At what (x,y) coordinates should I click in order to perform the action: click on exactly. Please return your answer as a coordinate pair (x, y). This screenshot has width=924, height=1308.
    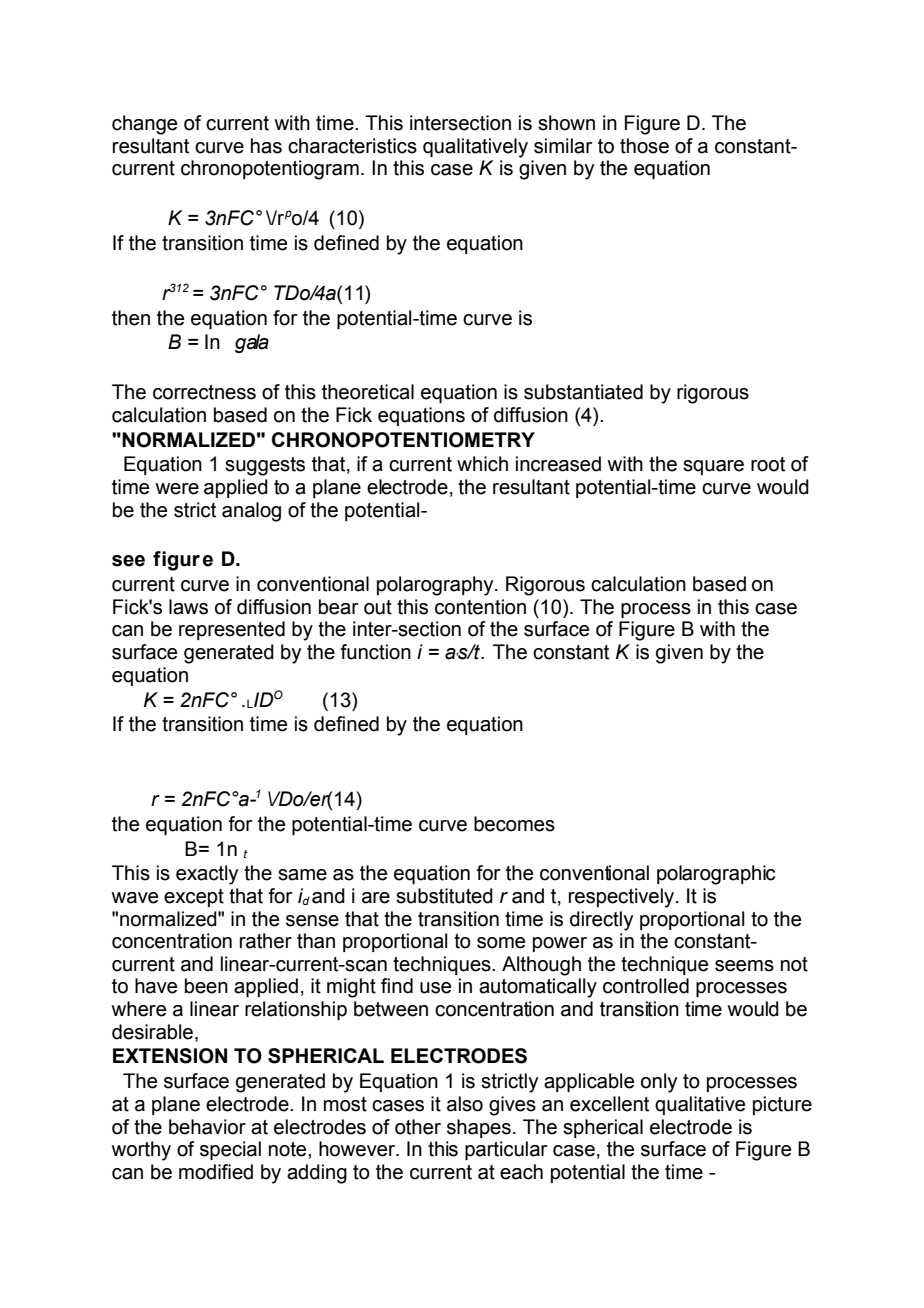
    Looking at the image, I should click on (207, 875).
